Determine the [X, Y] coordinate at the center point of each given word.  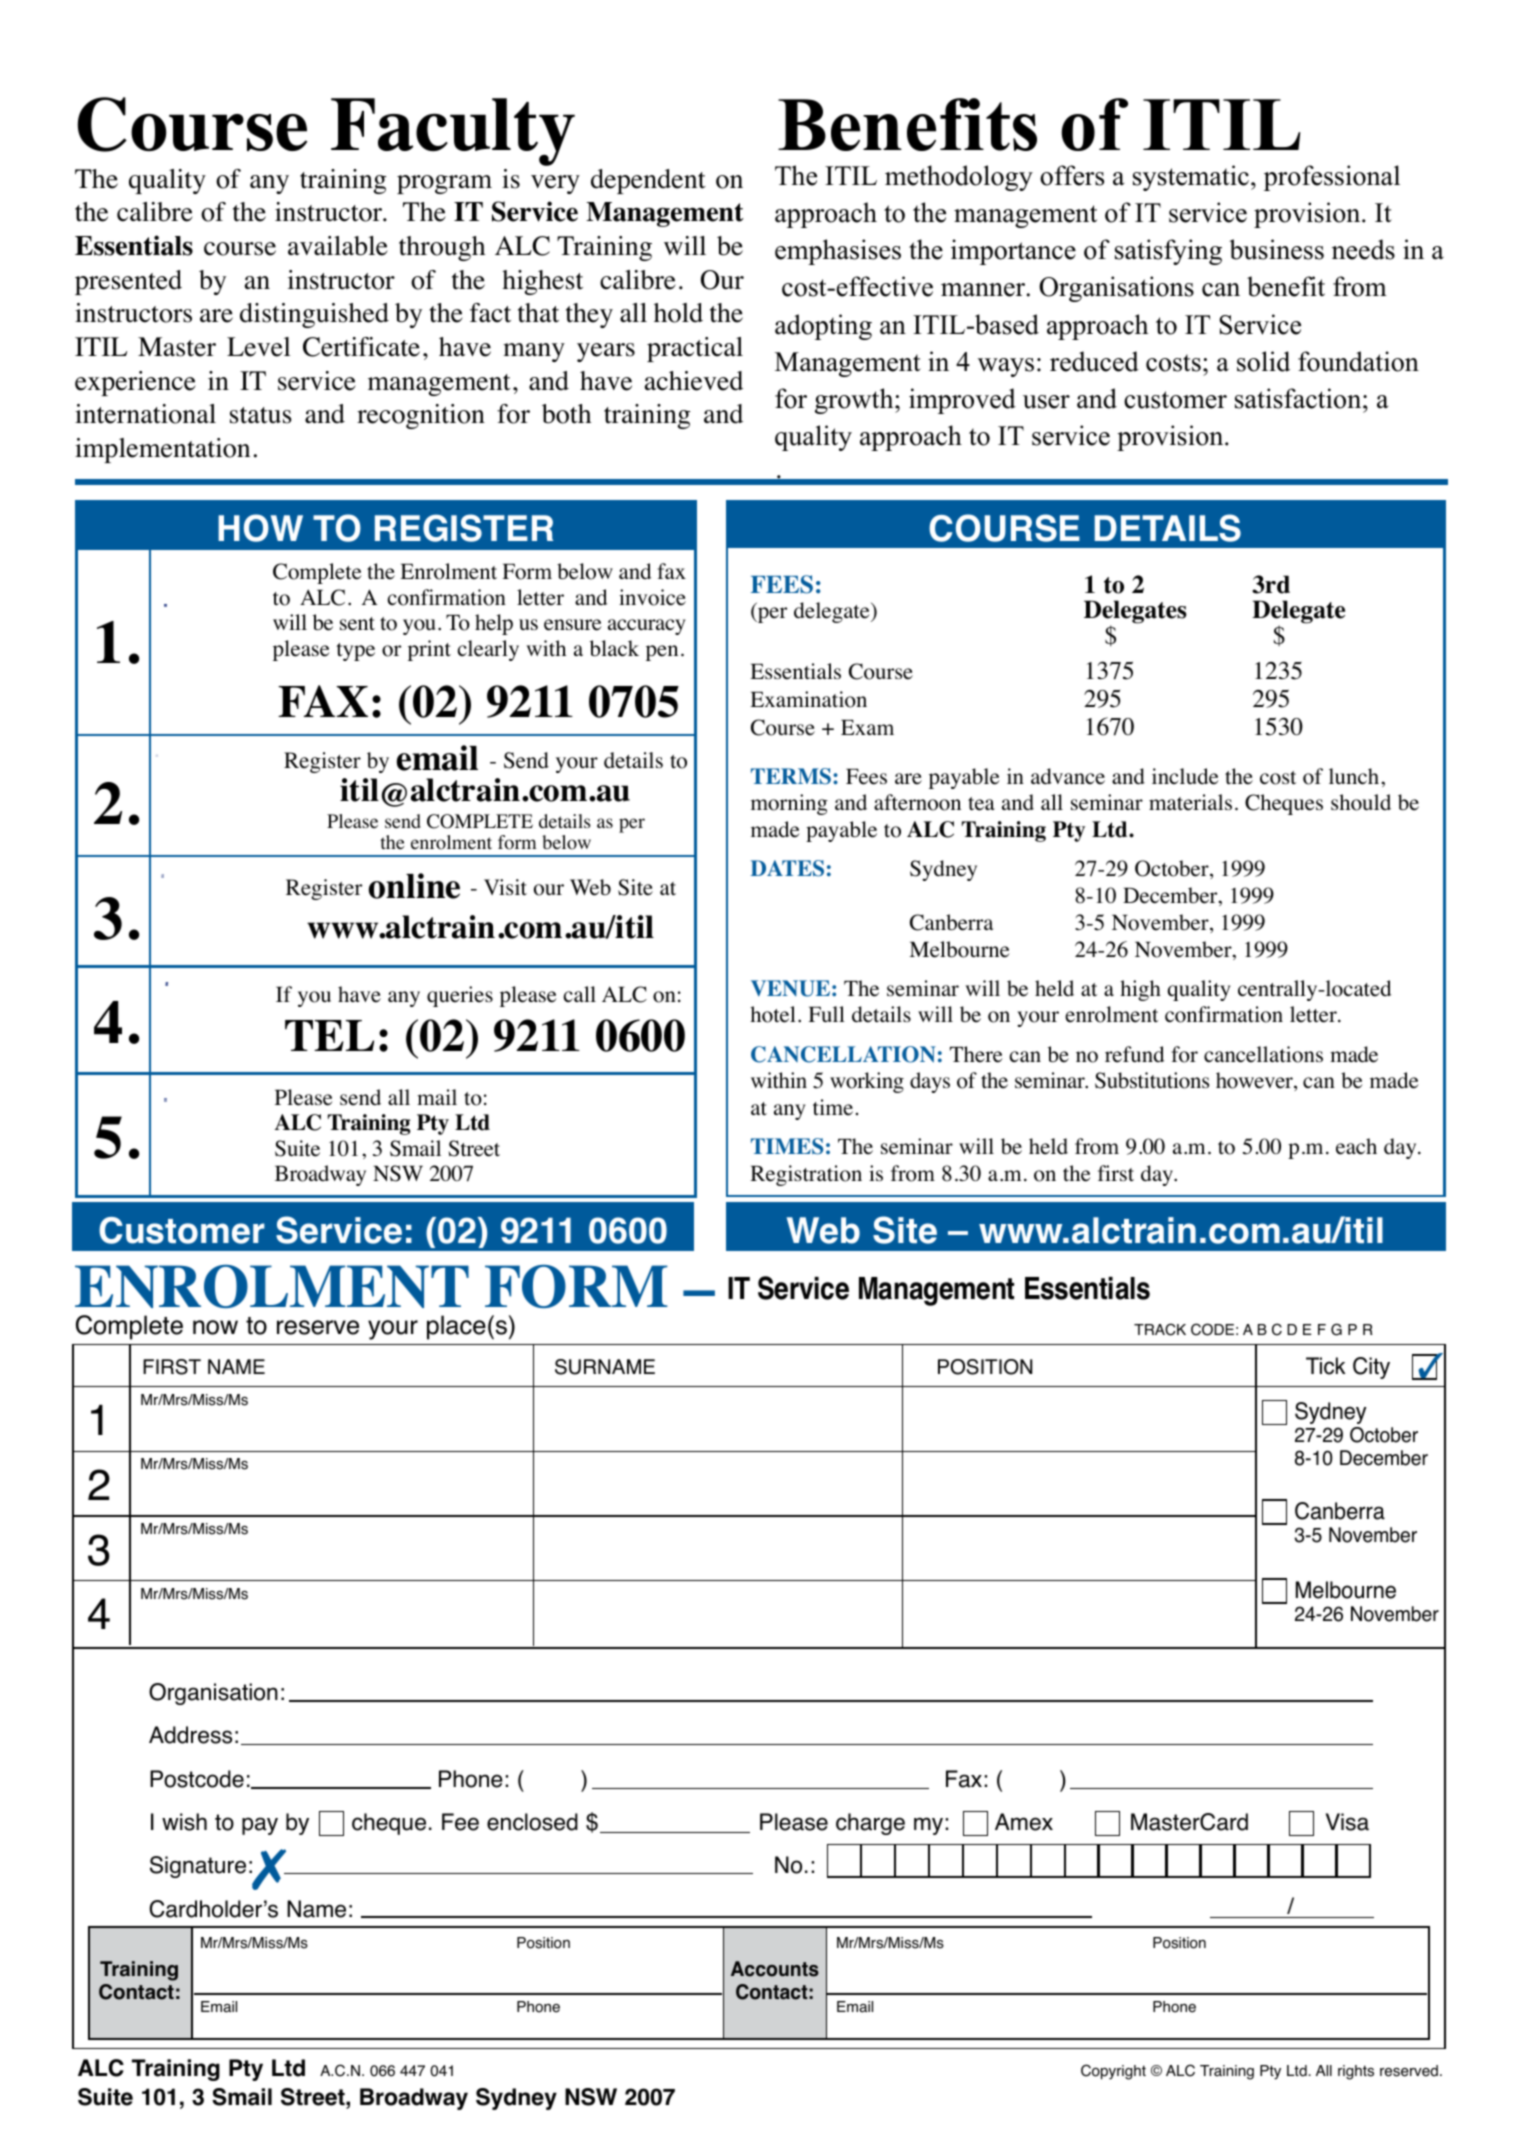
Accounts [775, 1969]
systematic [1191, 178]
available [338, 246]
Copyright [1113, 2072]
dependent [648, 181]
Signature [198, 1867]
